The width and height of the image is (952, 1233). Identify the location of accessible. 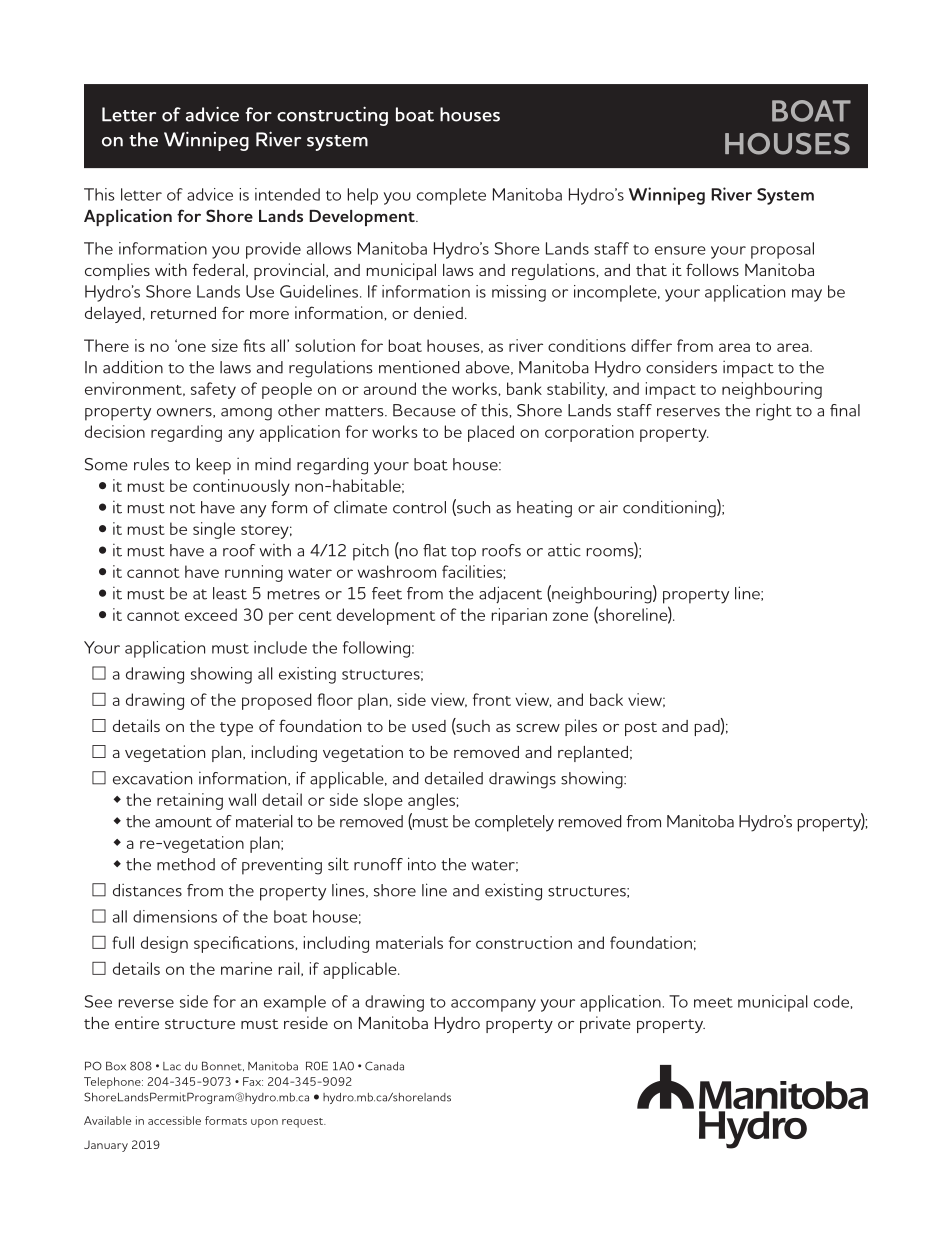
(174, 1120).
